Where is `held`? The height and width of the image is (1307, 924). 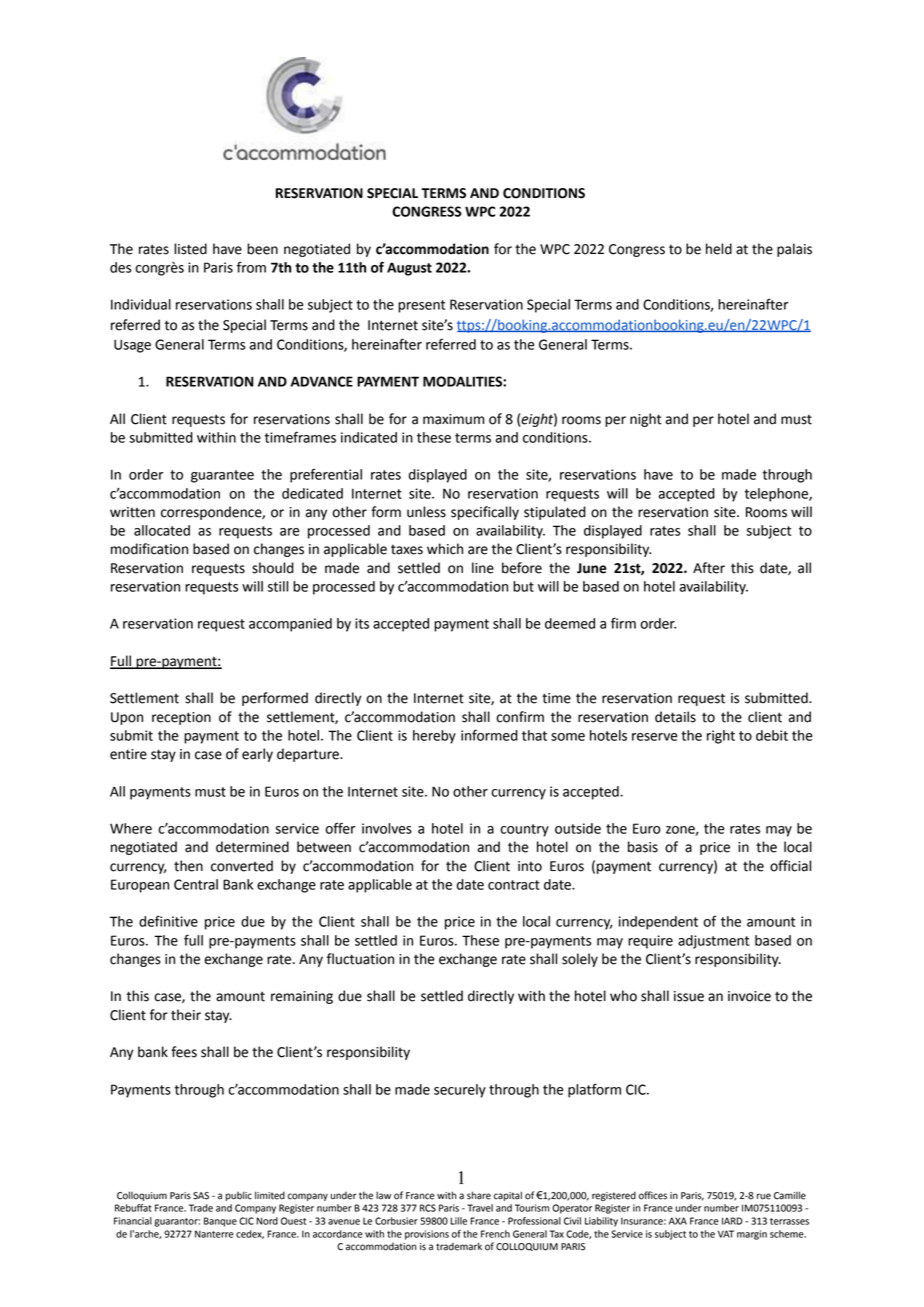
held is located at coordinates (719, 249).
